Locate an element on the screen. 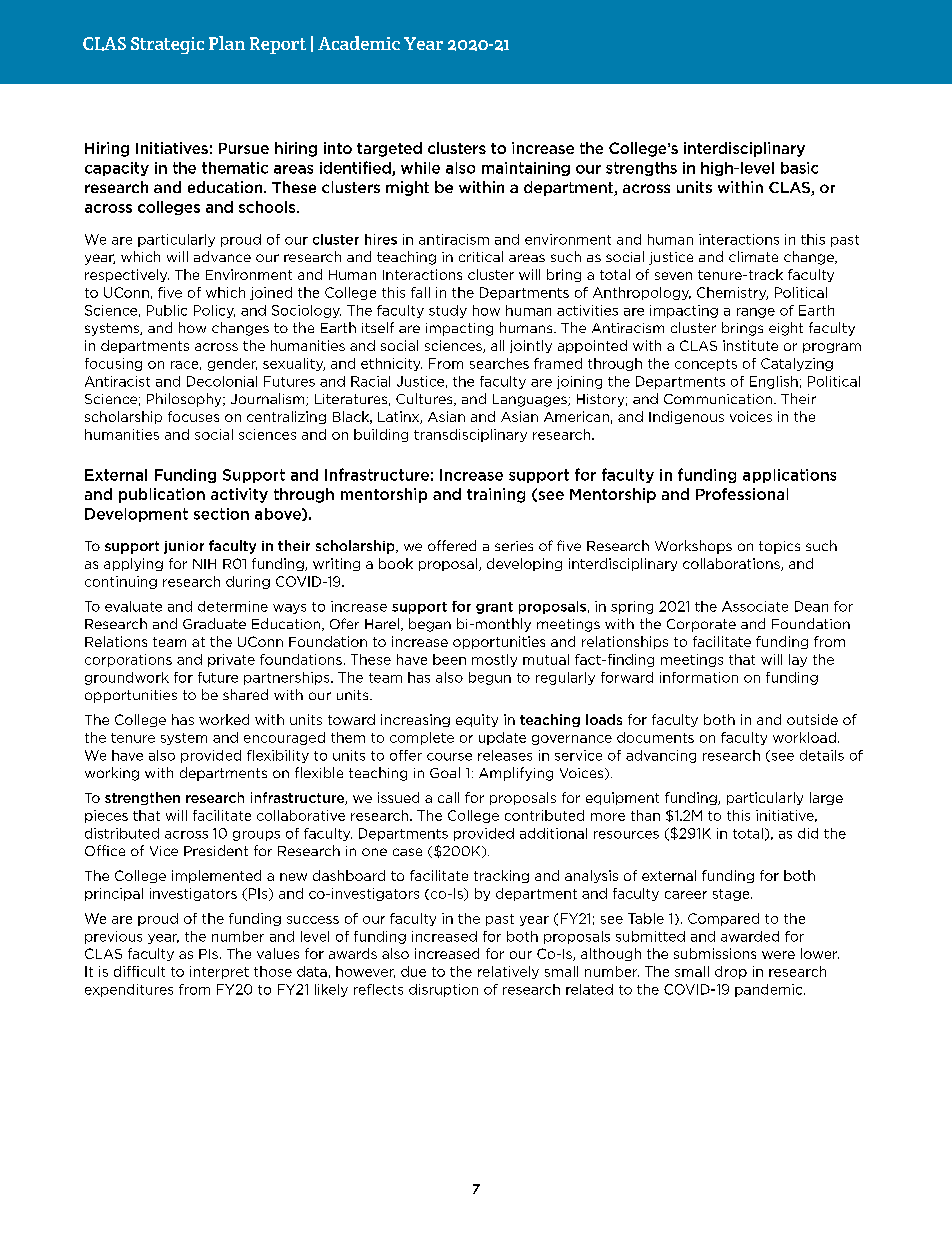 The width and height of the screenshot is (952, 1233). Academic is located at coordinates (359, 43).
